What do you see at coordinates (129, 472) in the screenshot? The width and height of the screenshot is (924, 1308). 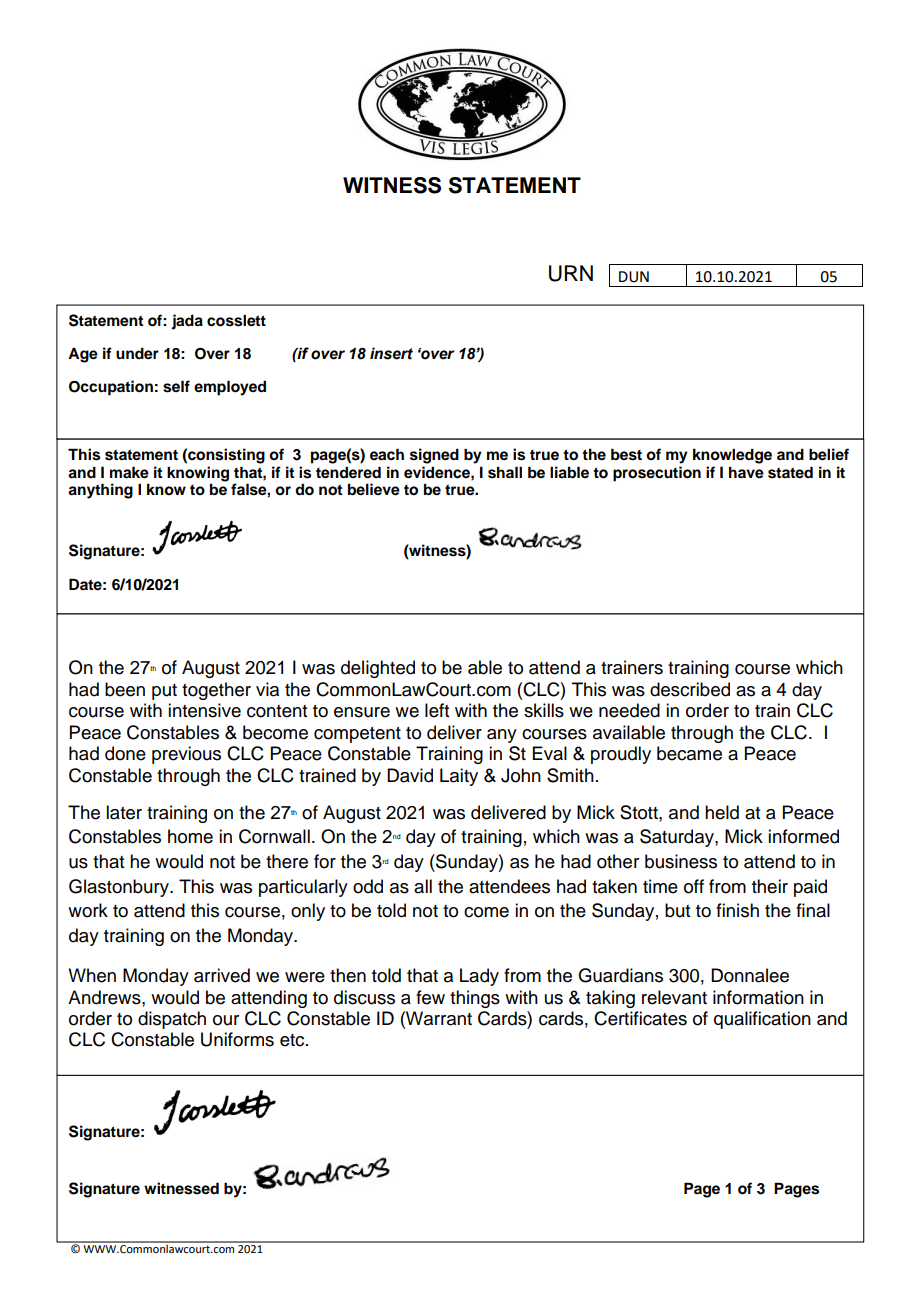 I see `make` at bounding box center [129, 472].
